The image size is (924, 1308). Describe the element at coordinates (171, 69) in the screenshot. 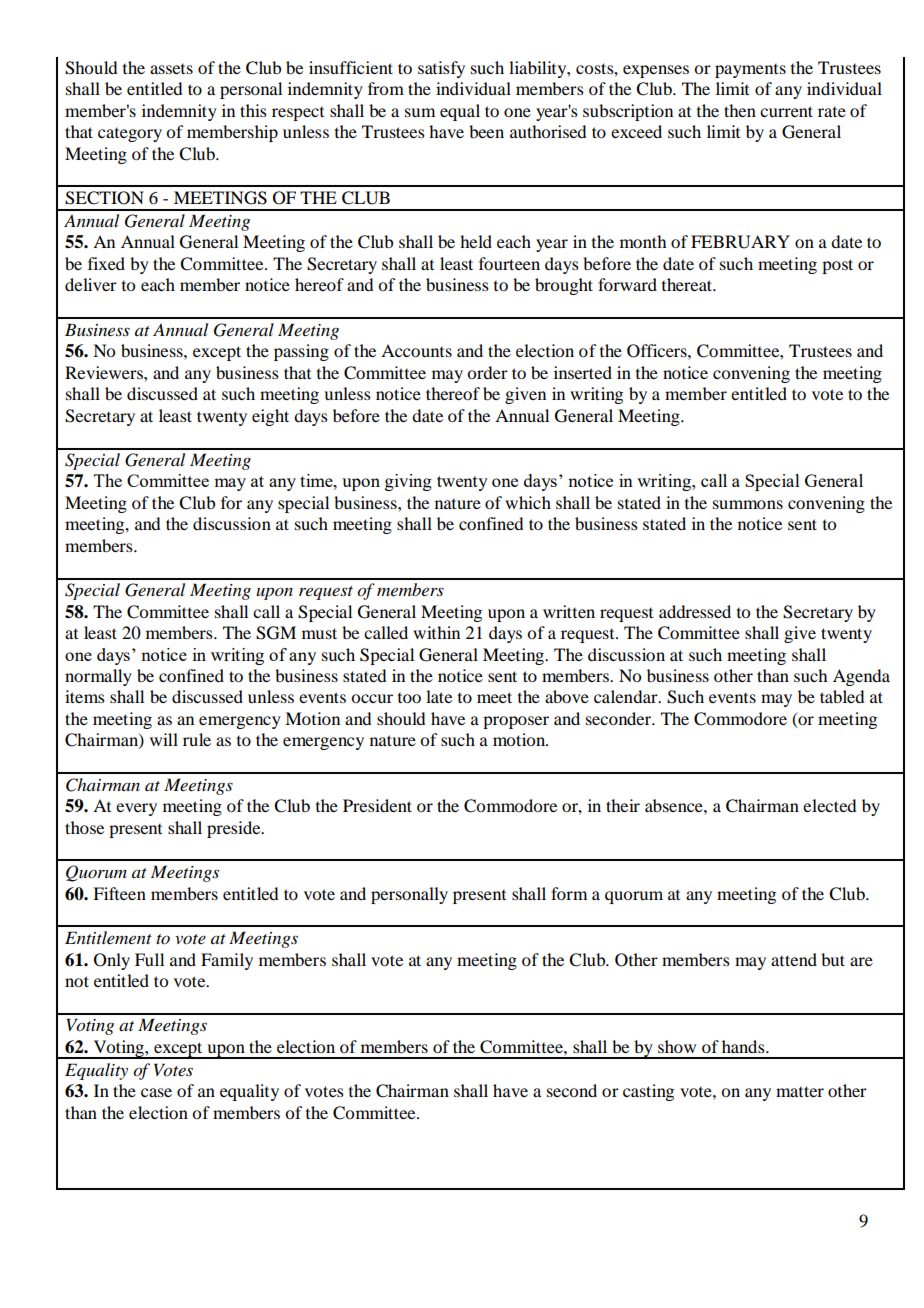

I see `assets` at that location.
